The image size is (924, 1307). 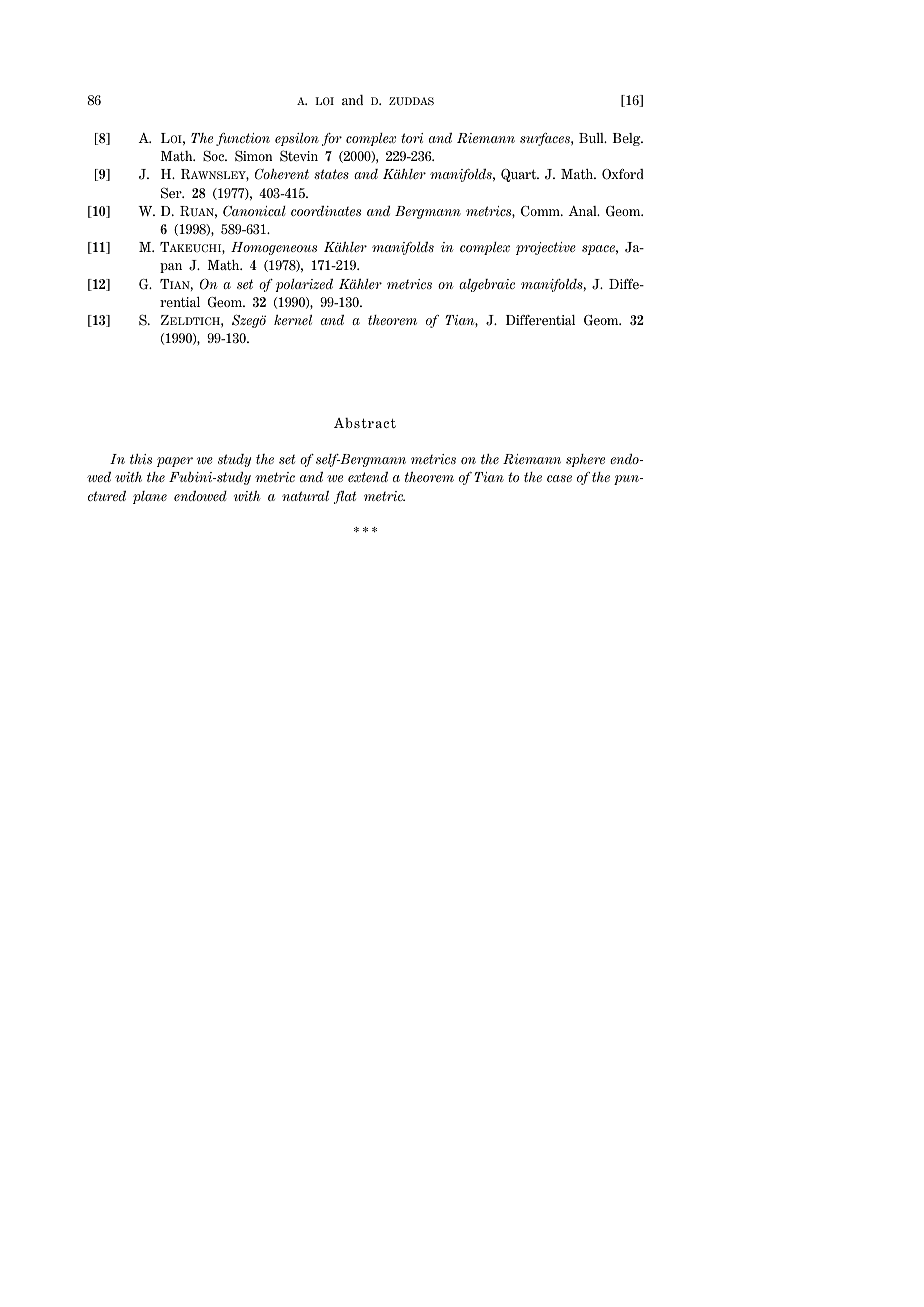 What do you see at coordinates (585, 460) in the image?
I see `sphere` at bounding box center [585, 460].
